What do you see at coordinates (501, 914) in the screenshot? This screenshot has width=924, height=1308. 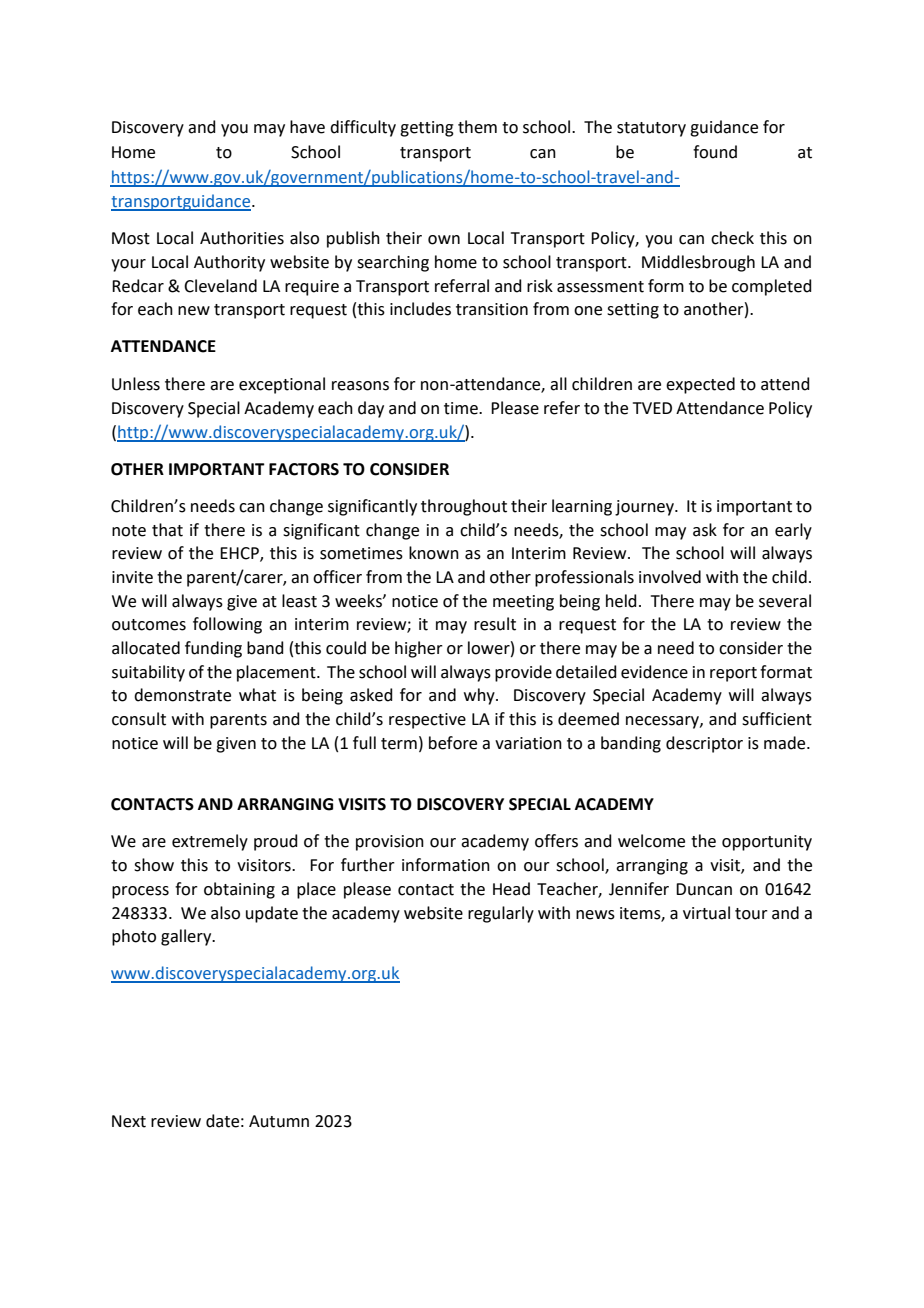 I see `regularly` at bounding box center [501, 914].
